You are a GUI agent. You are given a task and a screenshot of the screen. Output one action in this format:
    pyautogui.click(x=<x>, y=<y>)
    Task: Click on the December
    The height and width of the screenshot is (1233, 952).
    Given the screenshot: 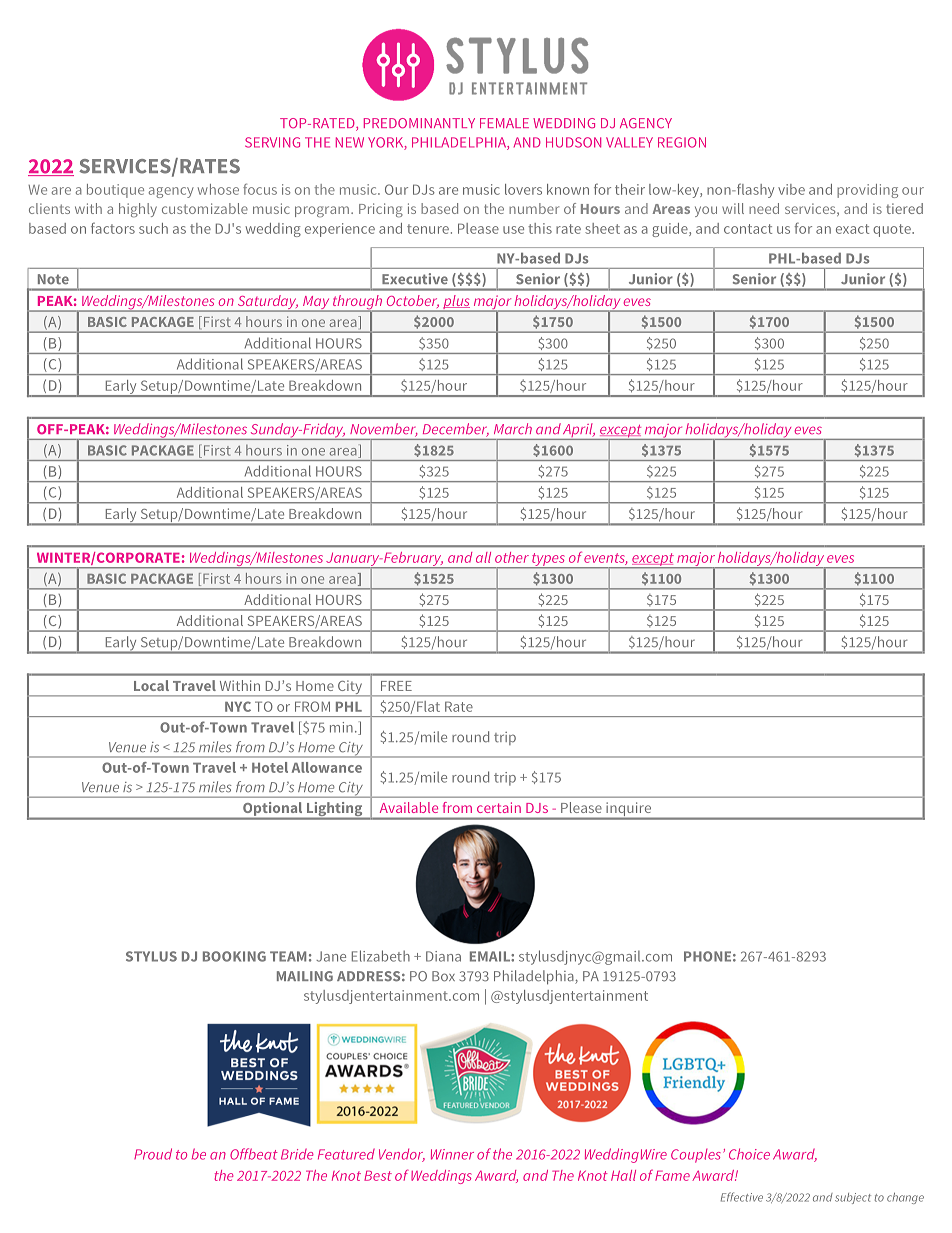 What is the action you would take?
    pyautogui.click(x=456, y=430)
